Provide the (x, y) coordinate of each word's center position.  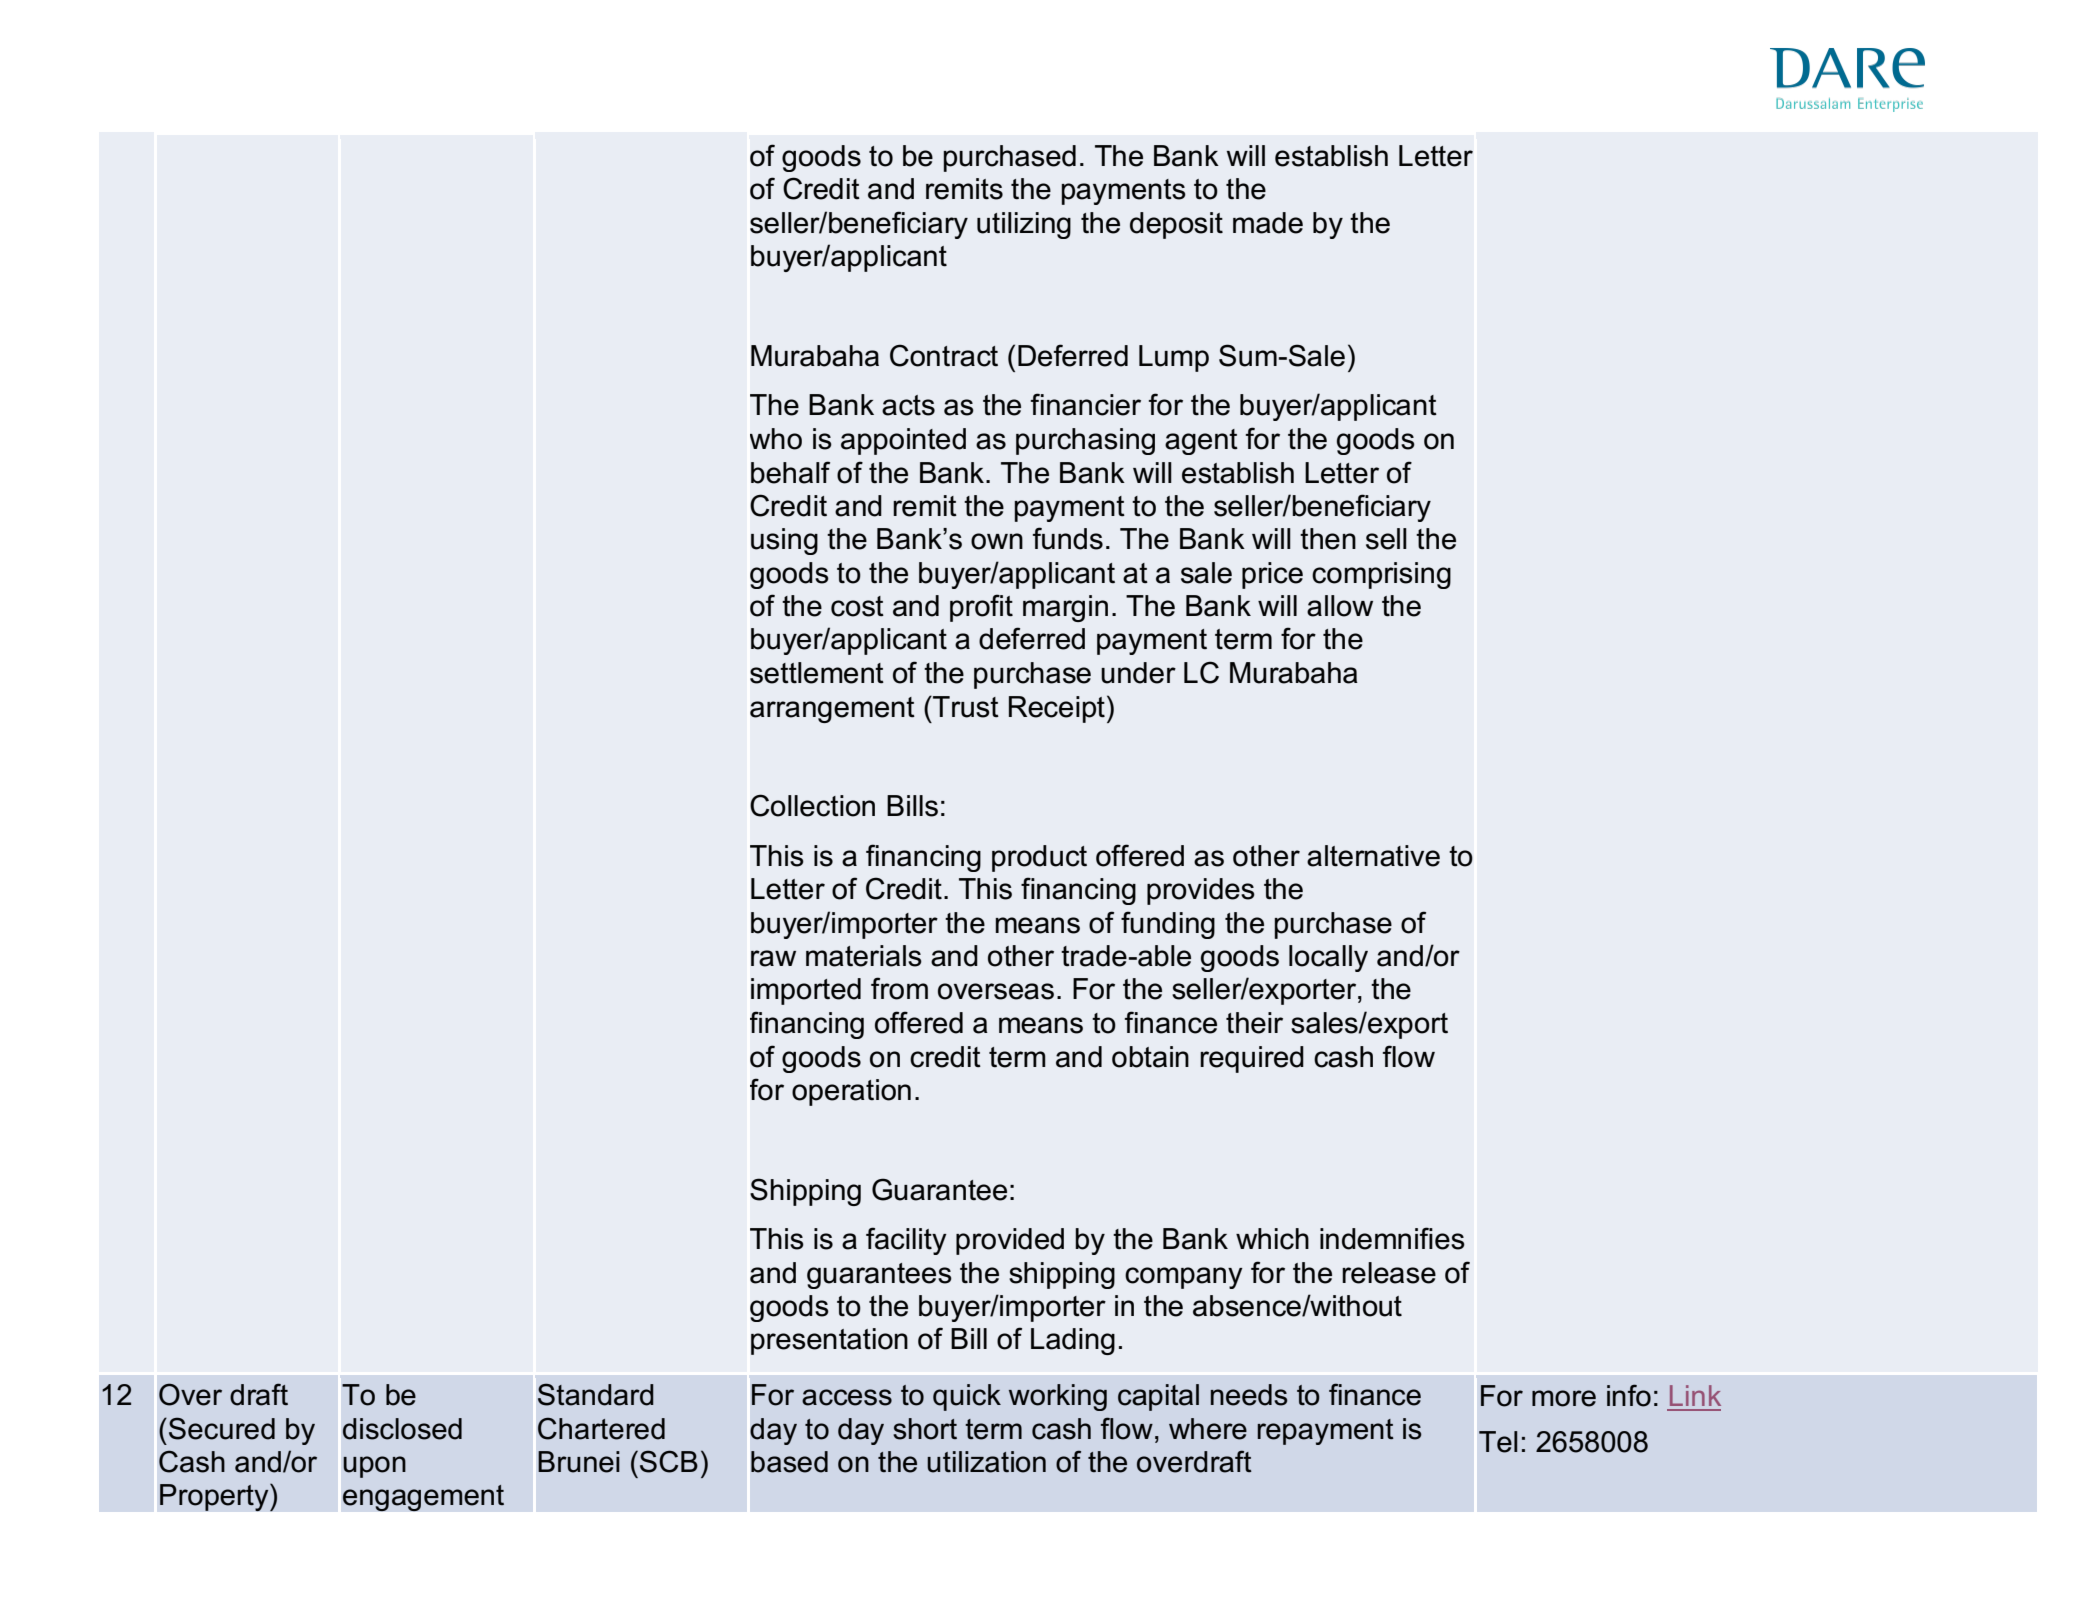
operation (851, 1092)
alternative (1373, 856)
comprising (1381, 575)
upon (374, 1467)
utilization (986, 1462)
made (1268, 223)
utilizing (1024, 225)
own (997, 541)
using (784, 541)
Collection (812, 805)
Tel (1498, 1442)
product (1039, 858)
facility (906, 1241)
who (776, 439)
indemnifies (1392, 1238)
